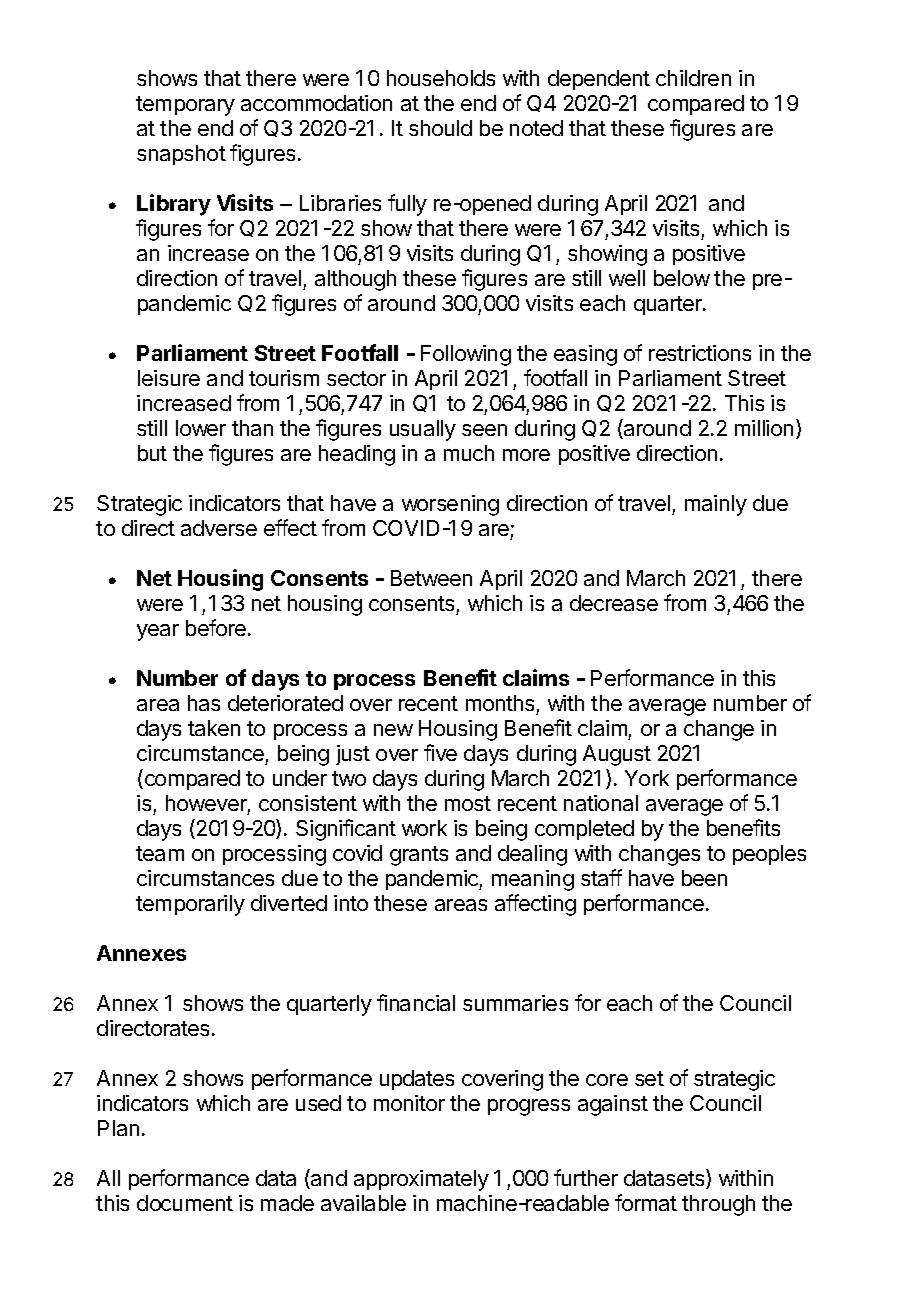  What do you see at coordinates (440, 128) in the page?
I see `should` at bounding box center [440, 128].
